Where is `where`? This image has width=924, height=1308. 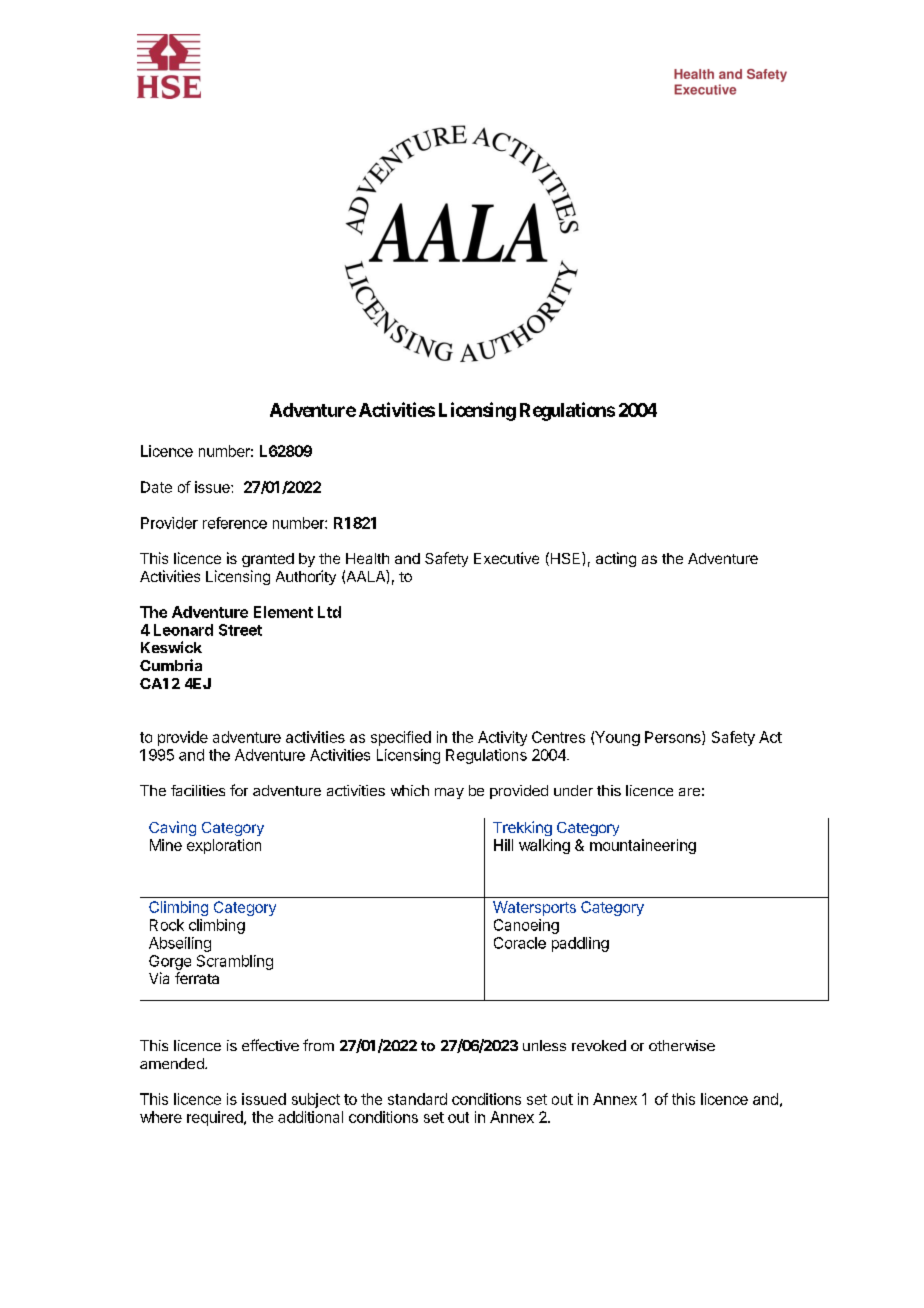 where is located at coordinates (161, 1117).
